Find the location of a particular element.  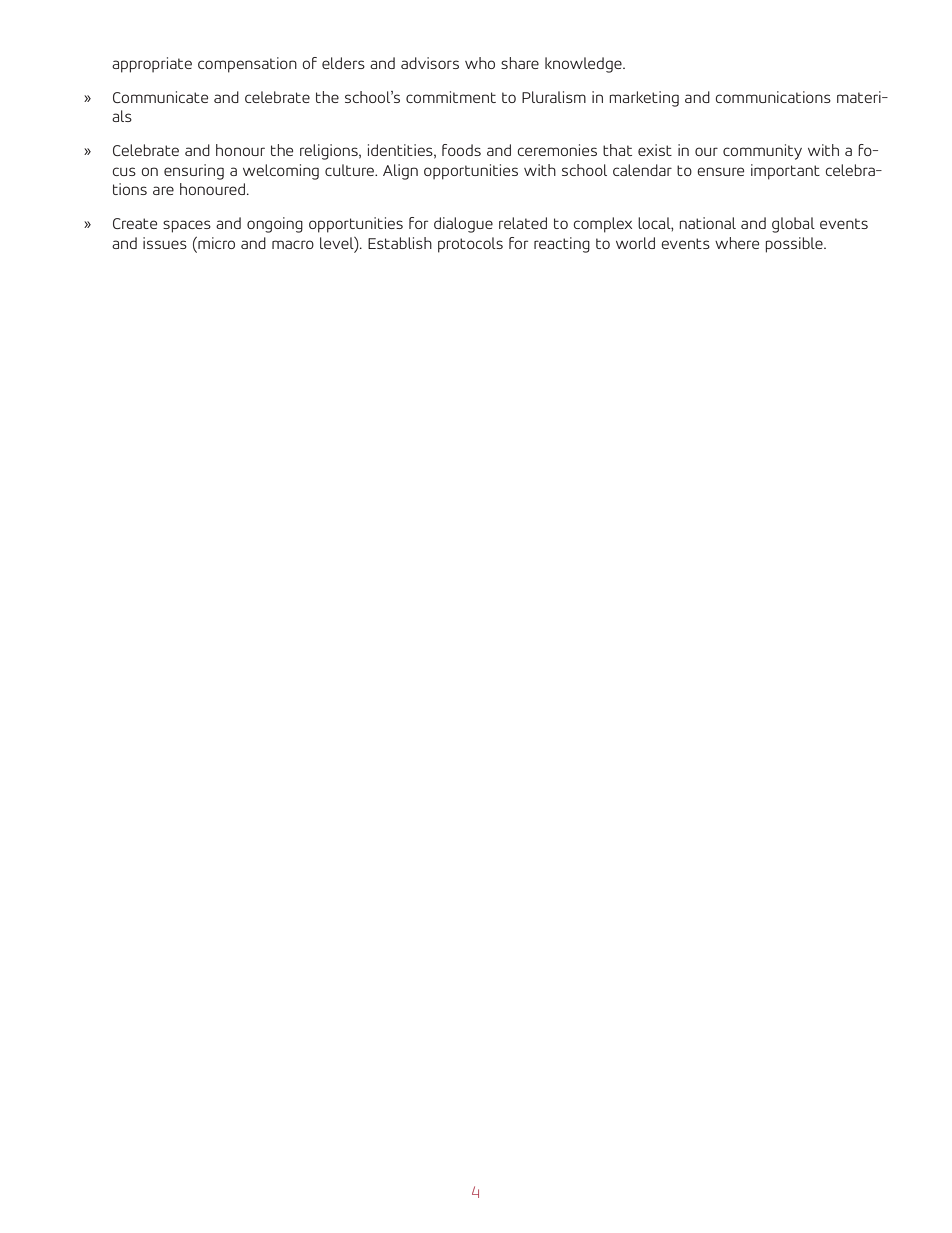

compensation is located at coordinates (247, 65).
